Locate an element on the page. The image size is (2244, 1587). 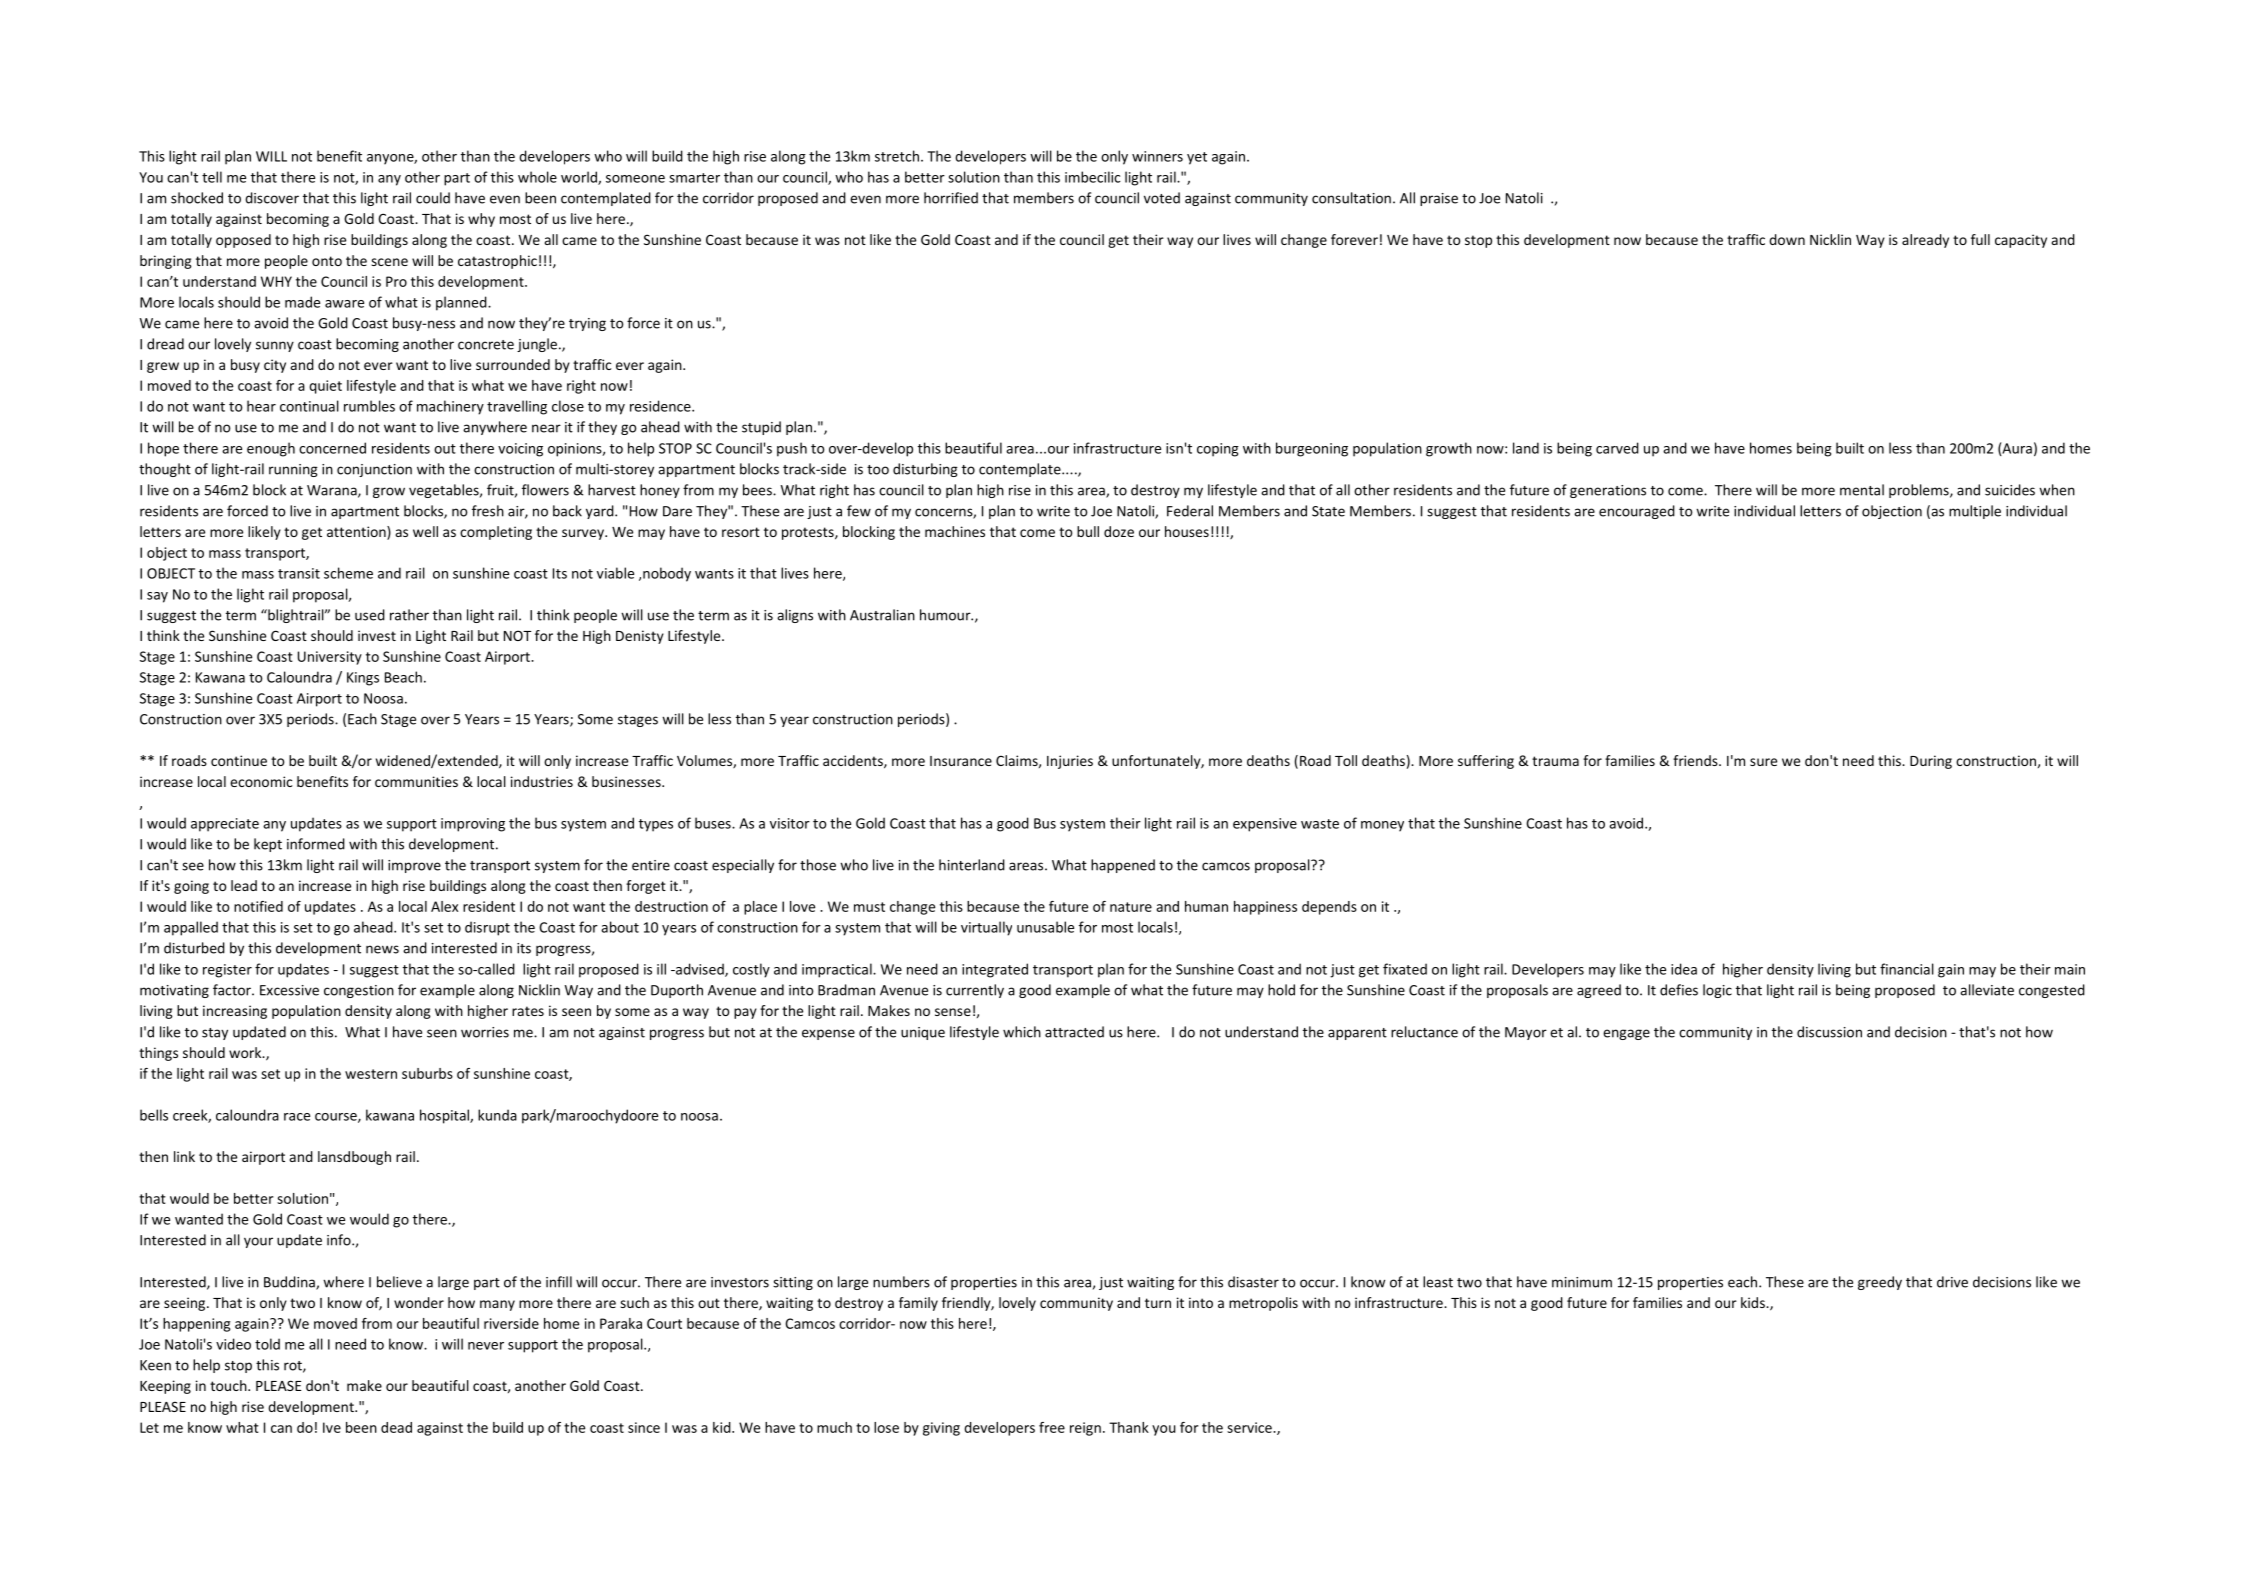
voted is located at coordinates (1162, 198).
